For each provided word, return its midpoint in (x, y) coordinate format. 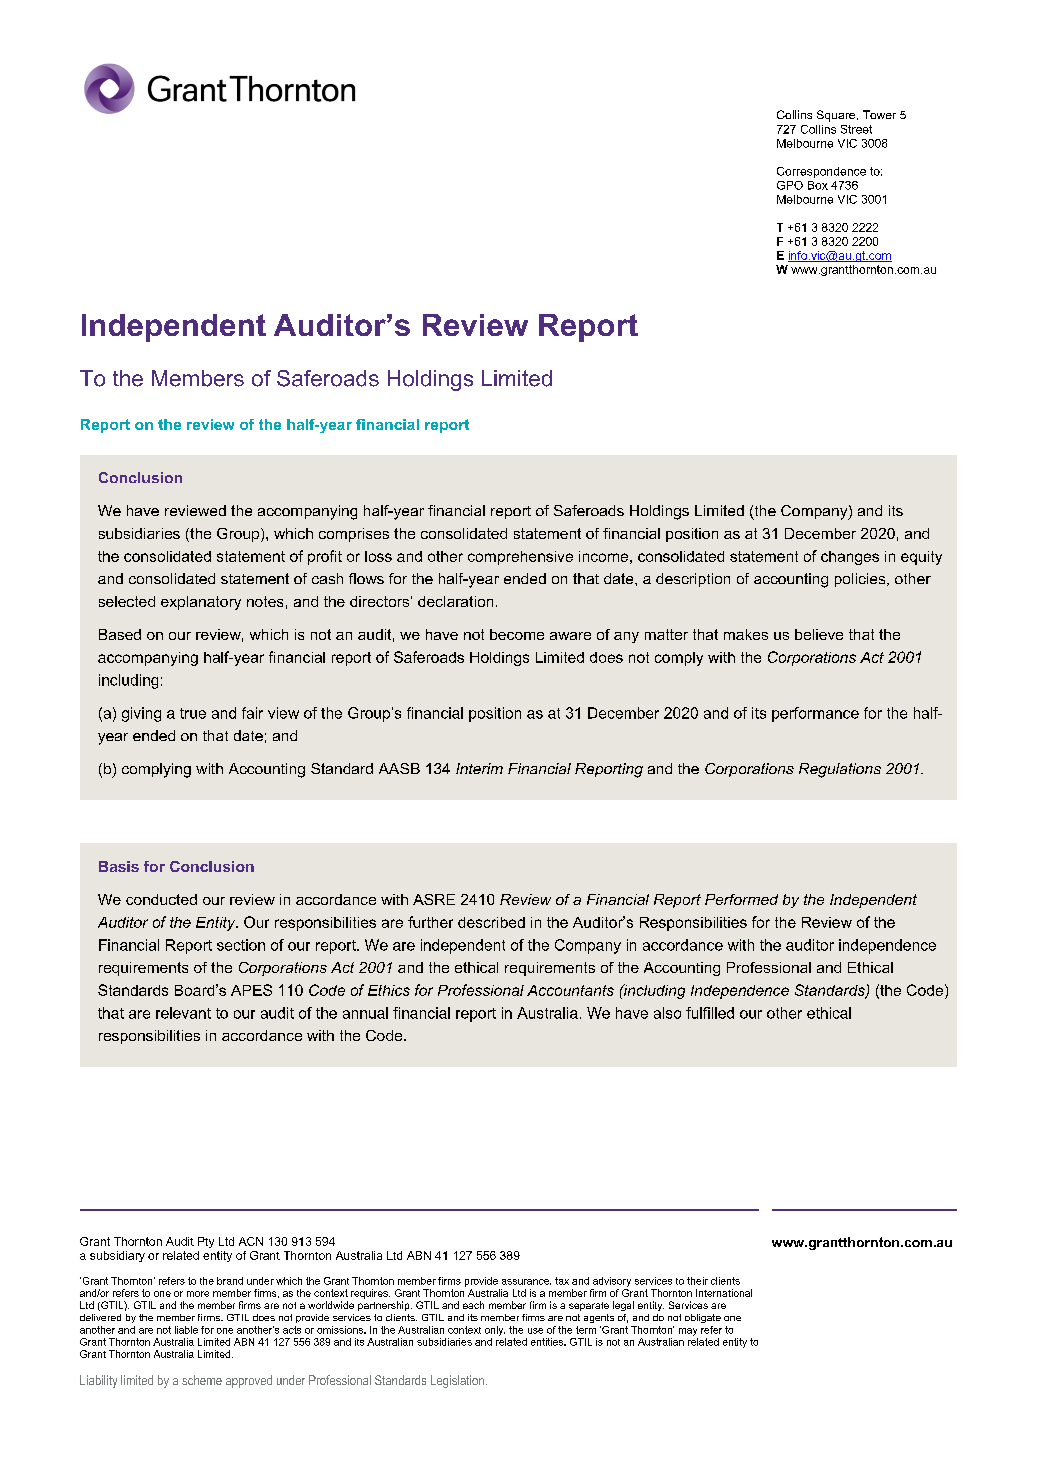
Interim (479, 768)
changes (850, 558)
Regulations (840, 770)
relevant (183, 1013)
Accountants (570, 990)
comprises (354, 535)
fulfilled (710, 1013)
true (193, 713)
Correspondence (821, 172)
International (724, 1293)
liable (186, 1330)
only (495, 1331)
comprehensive (520, 558)
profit (325, 557)
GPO (790, 185)
